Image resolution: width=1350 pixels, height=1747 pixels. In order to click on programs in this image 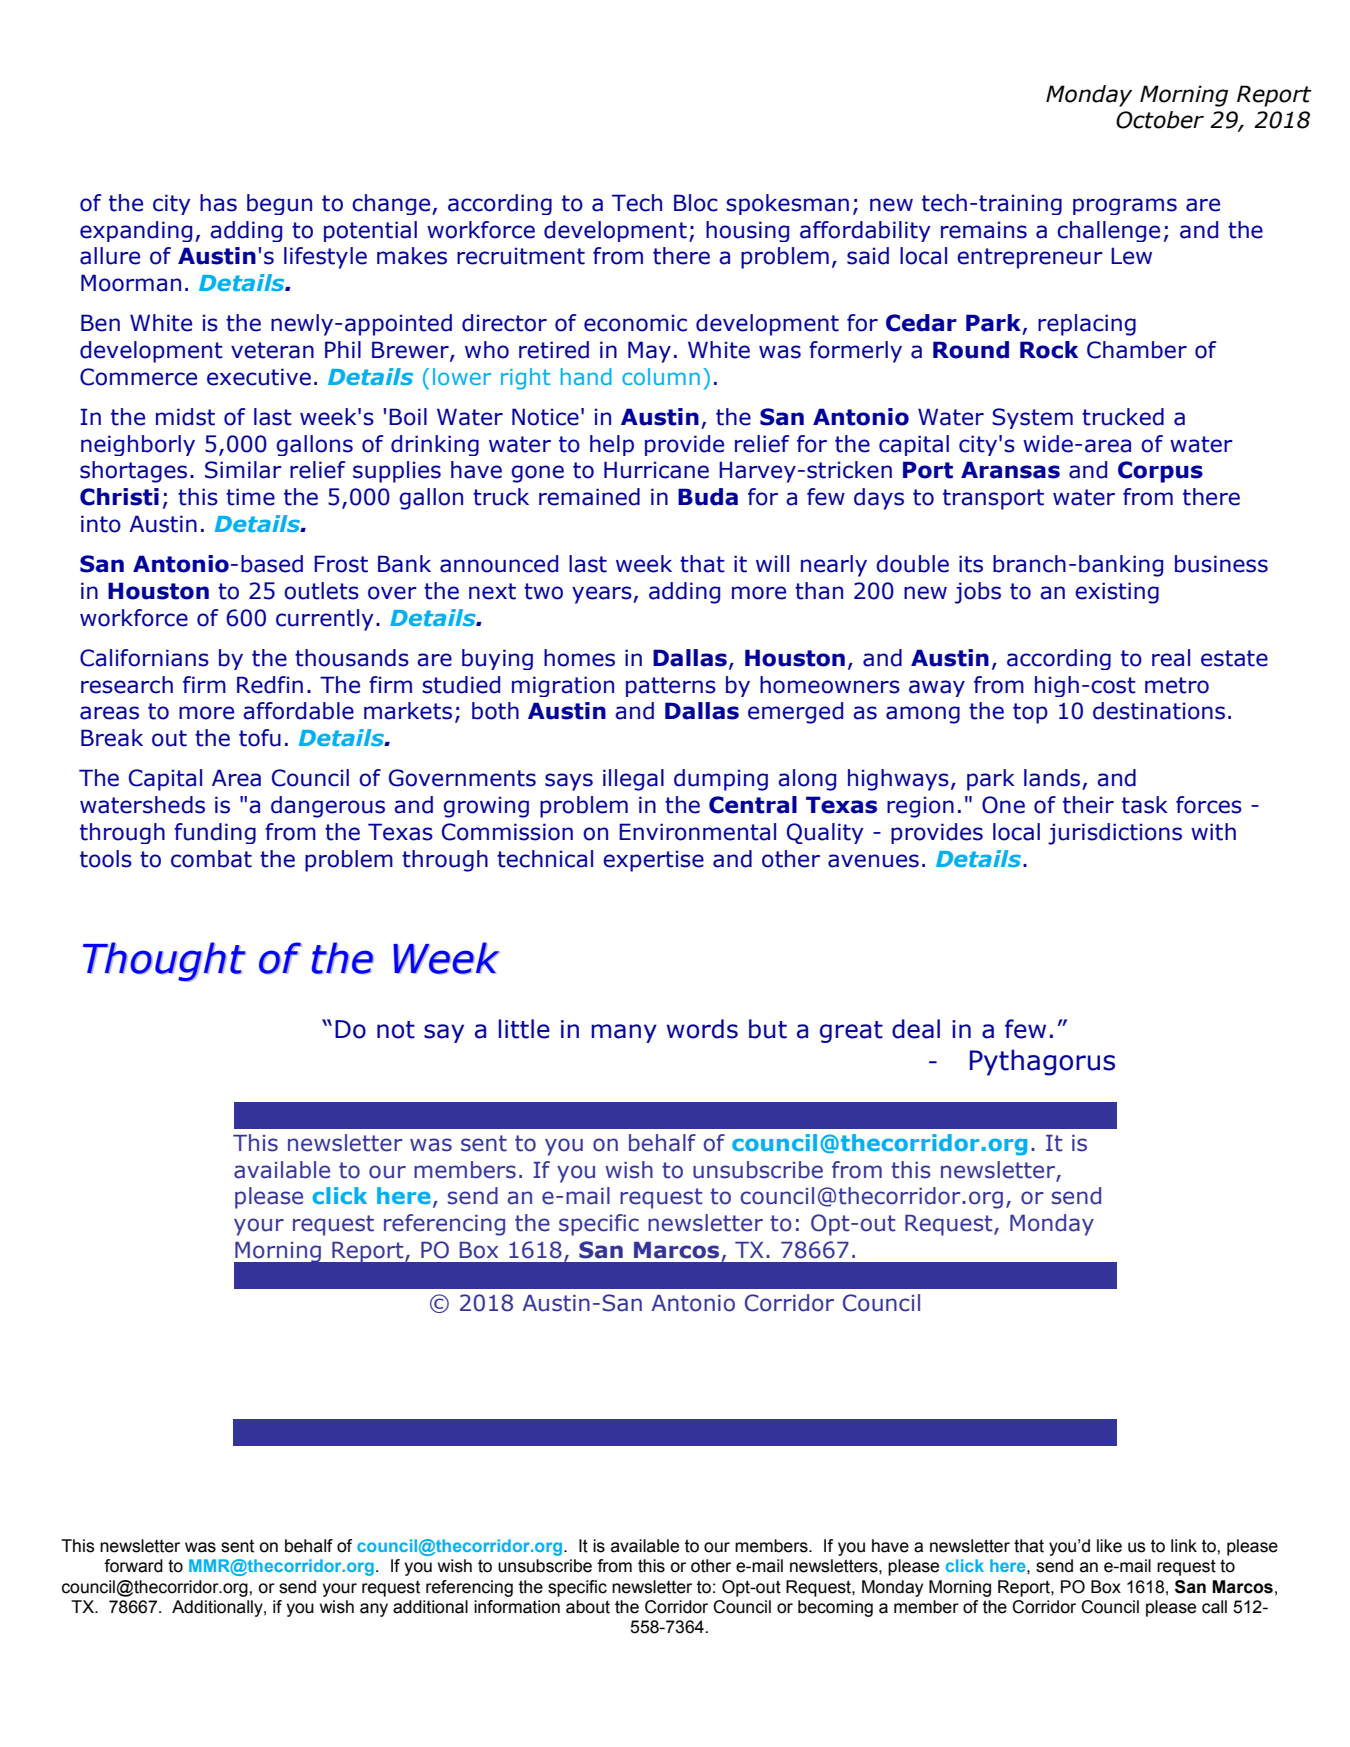, I will do `click(1125, 206)`.
